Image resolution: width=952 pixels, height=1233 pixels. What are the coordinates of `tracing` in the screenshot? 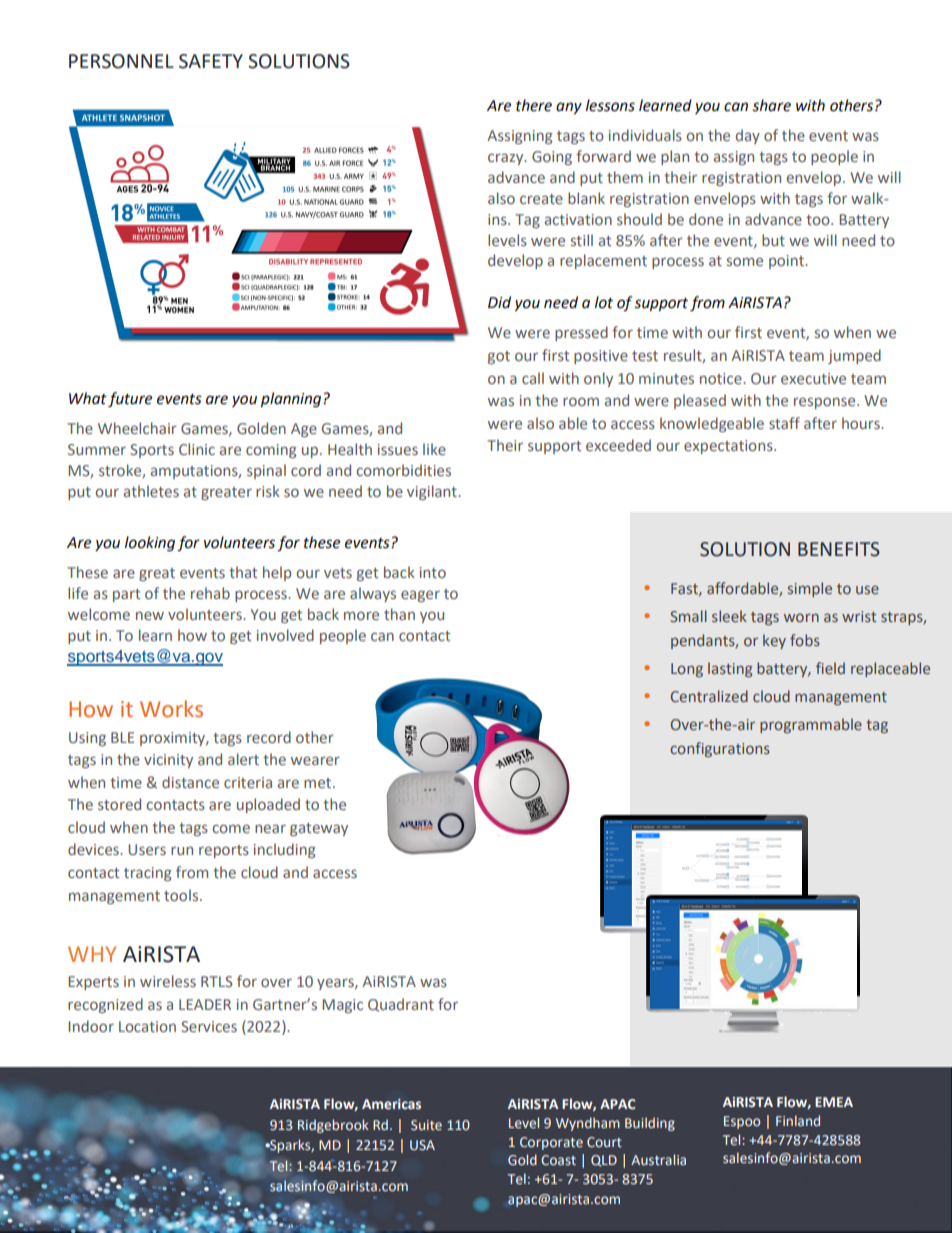 It's located at (148, 874).
